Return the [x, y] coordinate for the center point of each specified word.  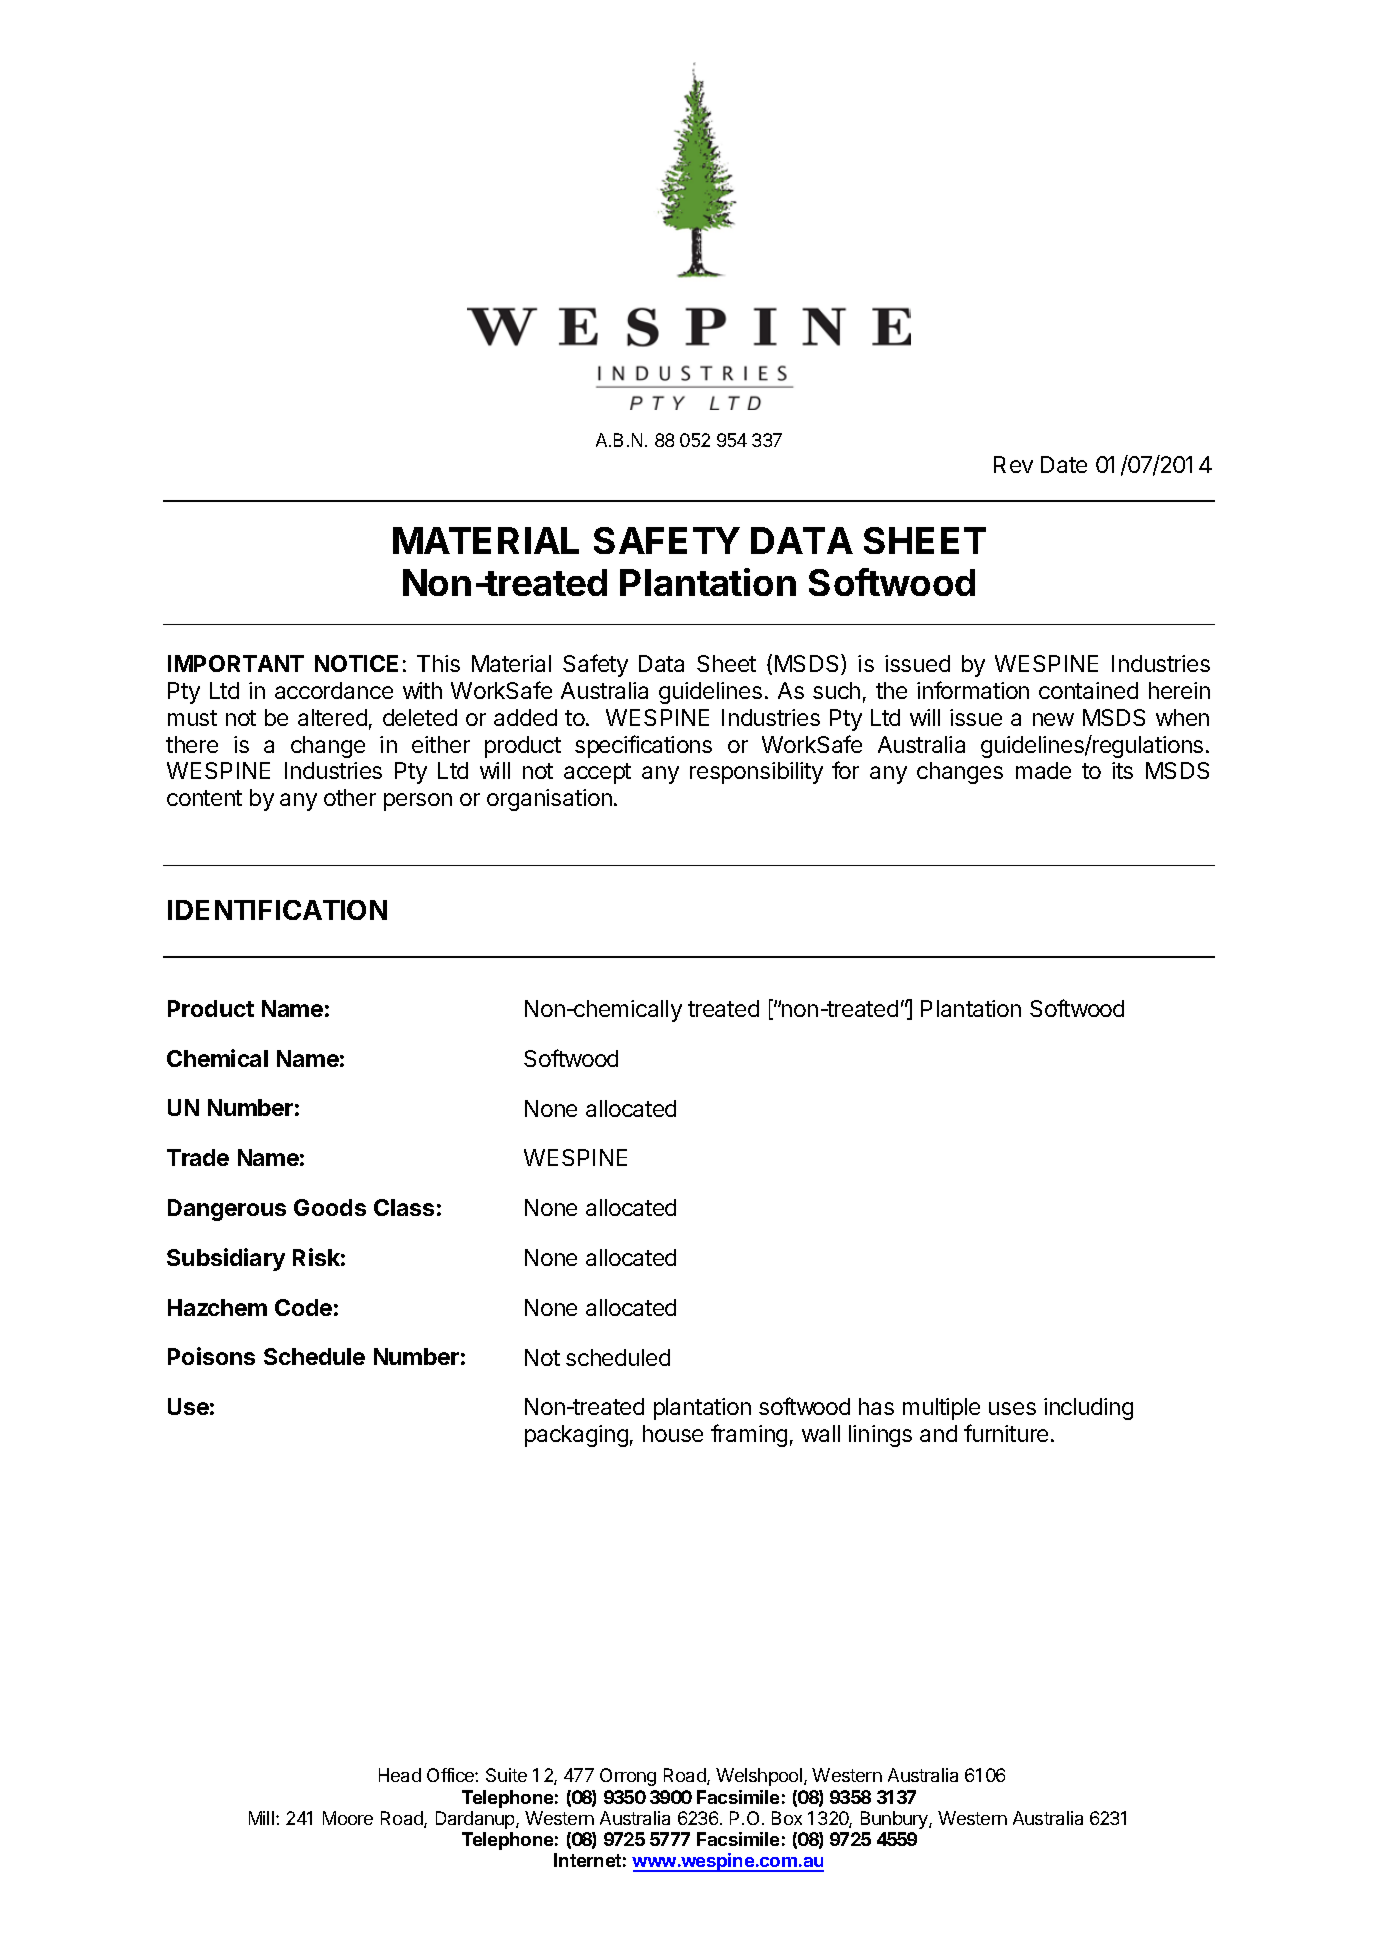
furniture [1006, 1433]
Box [787, 1818]
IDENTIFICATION [277, 910]
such [836, 690]
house [673, 1433]
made [1043, 770]
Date [1064, 464]
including [1088, 1409]
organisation [549, 800]
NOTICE [356, 663]
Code [303, 1307]
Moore [348, 1818]
